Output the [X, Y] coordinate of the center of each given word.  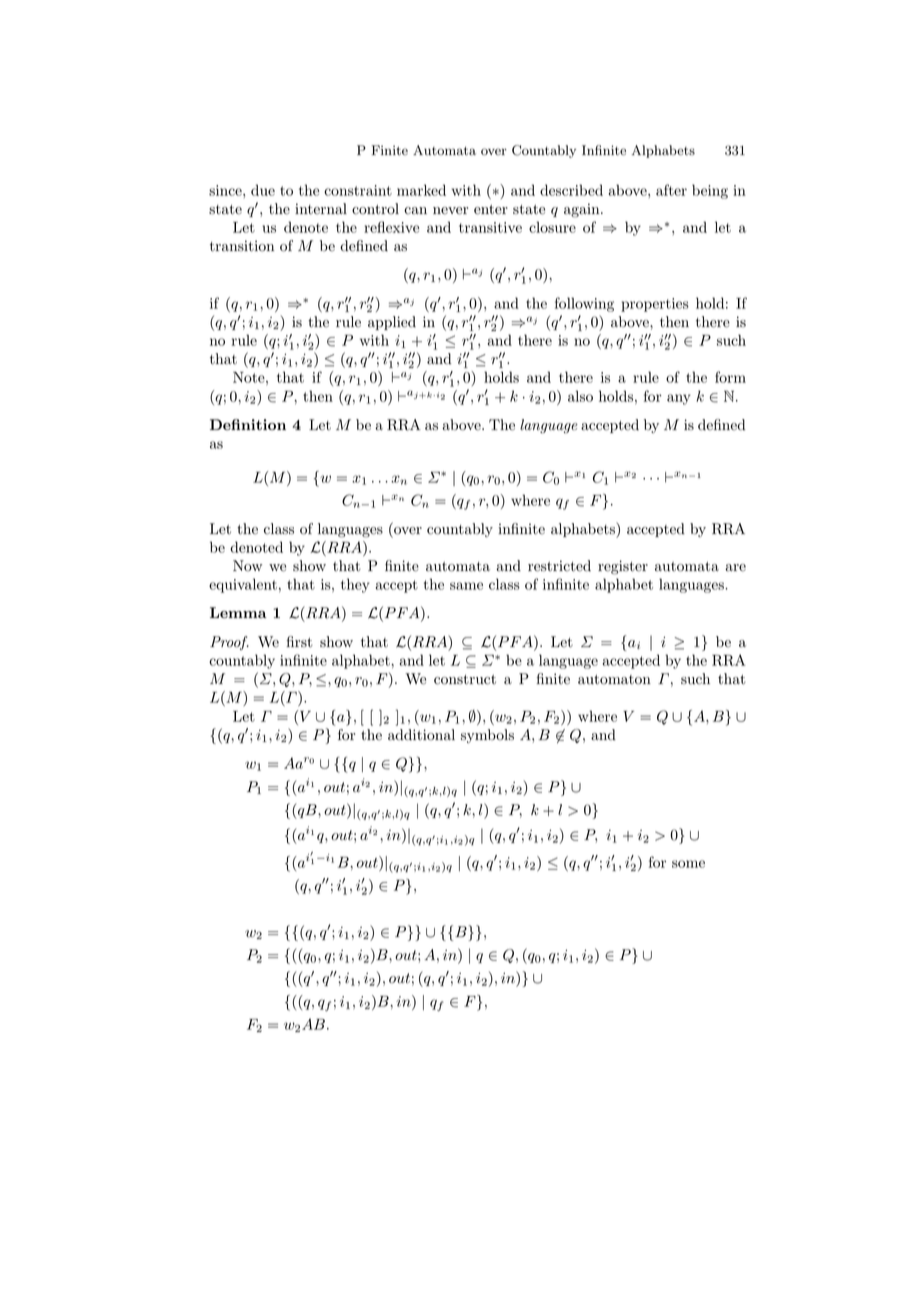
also [580, 396]
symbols [487, 736]
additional [421, 735]
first [299, 642]
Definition [248, 425]
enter [491, 210]
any [679, 399]
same [466, 586]
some [688, 864]
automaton [614, 680]
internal [321, 209]
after [671, 190]
